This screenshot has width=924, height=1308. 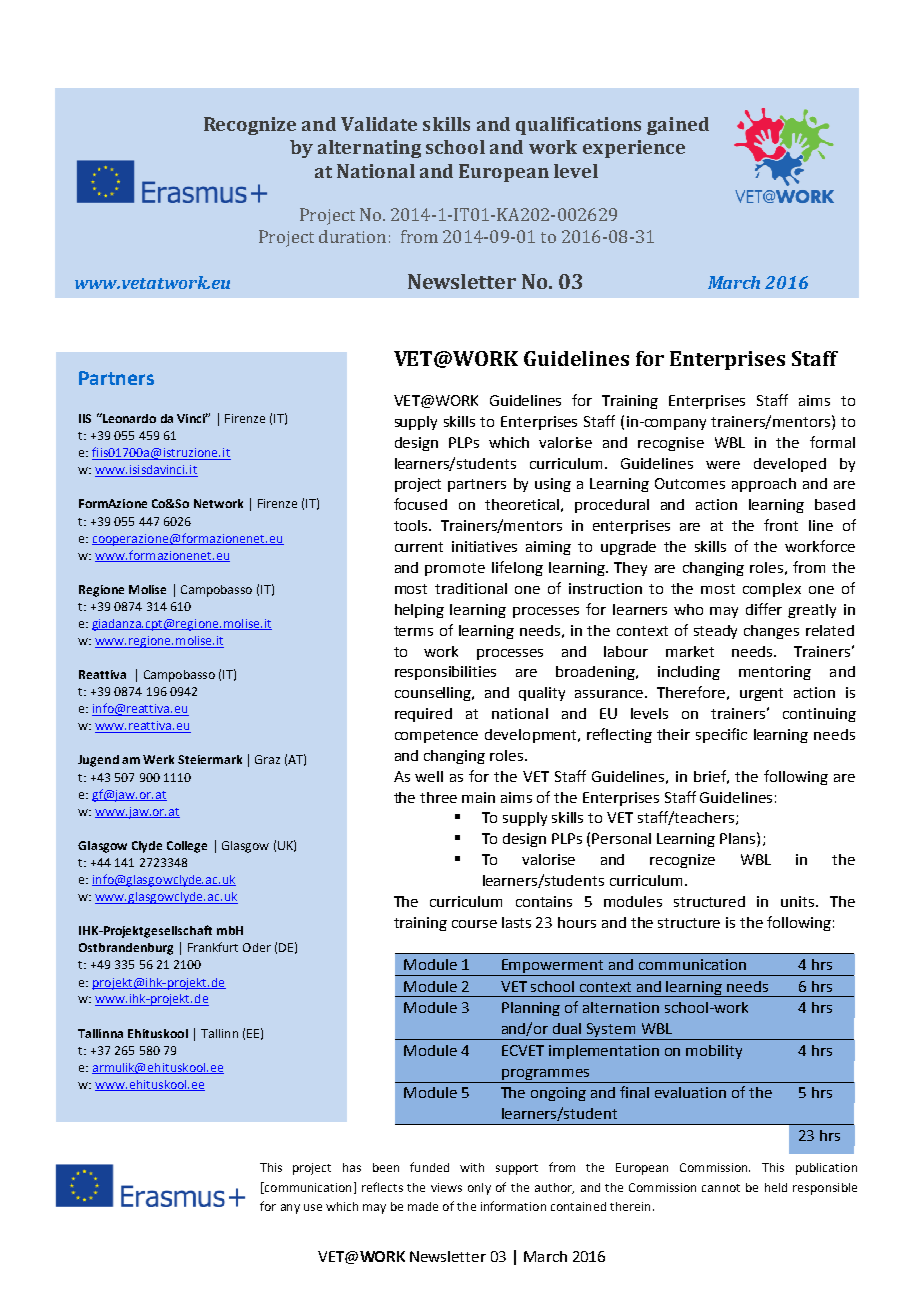 I want to click on alternating, so click(x=369, y=149).
